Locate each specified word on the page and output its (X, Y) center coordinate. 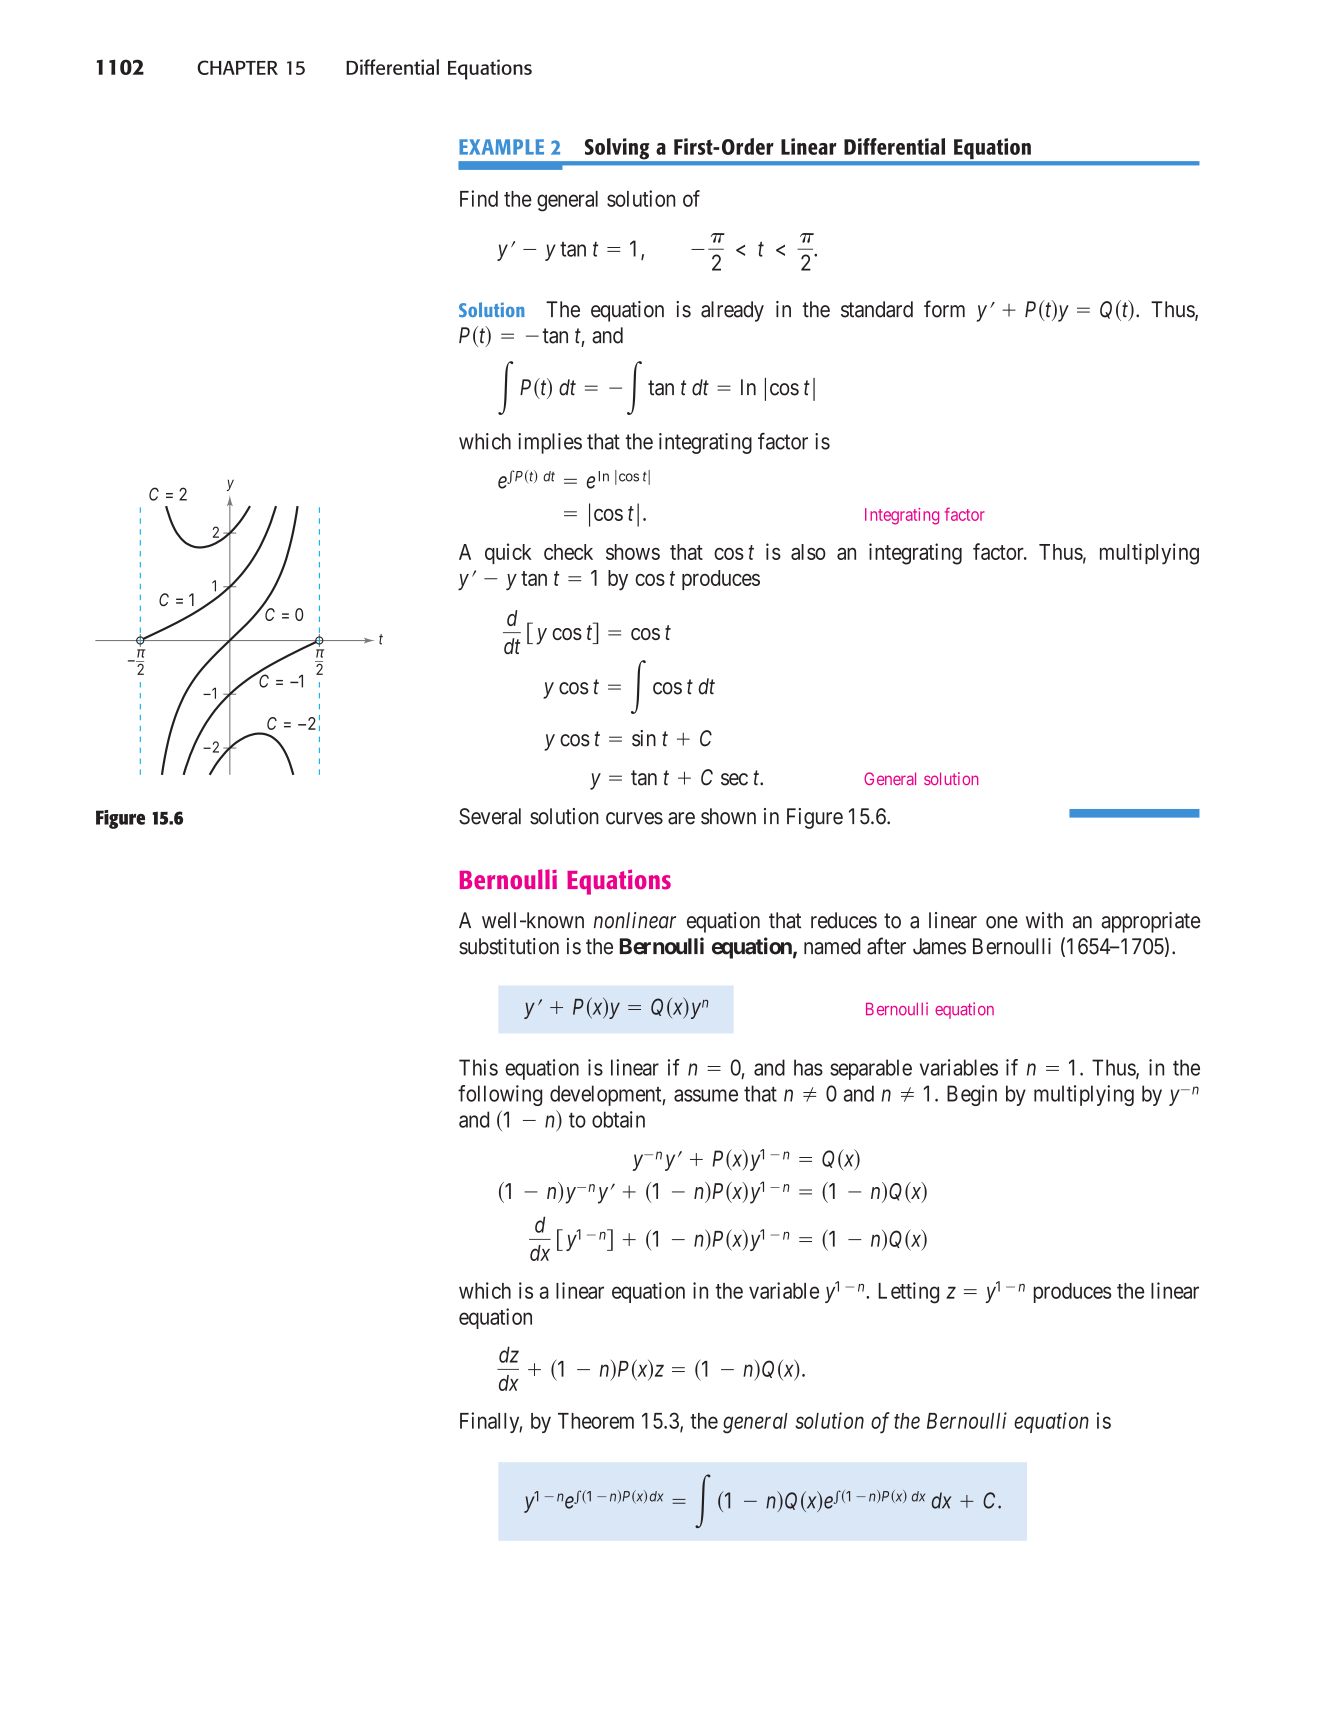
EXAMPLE (501, 147)
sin (644, 738)
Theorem (596, 1421)
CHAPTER (237, 67)
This (478, 1067)
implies (550, 443)
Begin (972, 1095)
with (1044, 920)
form (944, 309)
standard (877, 309)
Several (490, 816)
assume (706, 1095)
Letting (908, 1293)
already (732, 311)
